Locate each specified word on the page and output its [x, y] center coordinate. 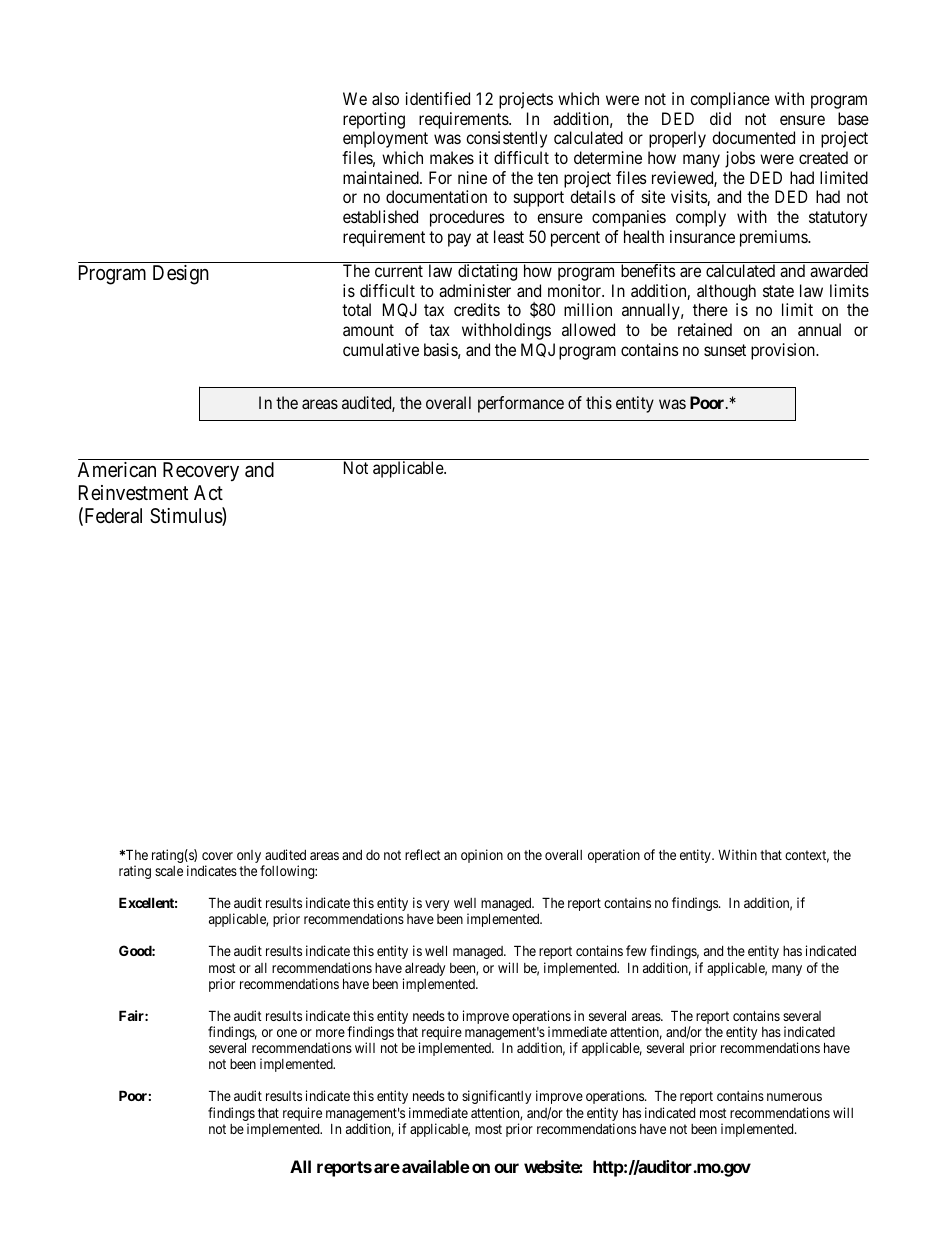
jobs [740, 159]
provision [784, 351]
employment [385, 139]
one [287, 1033]
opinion [482, 856]
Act [208, 492]
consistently [506, 139]
